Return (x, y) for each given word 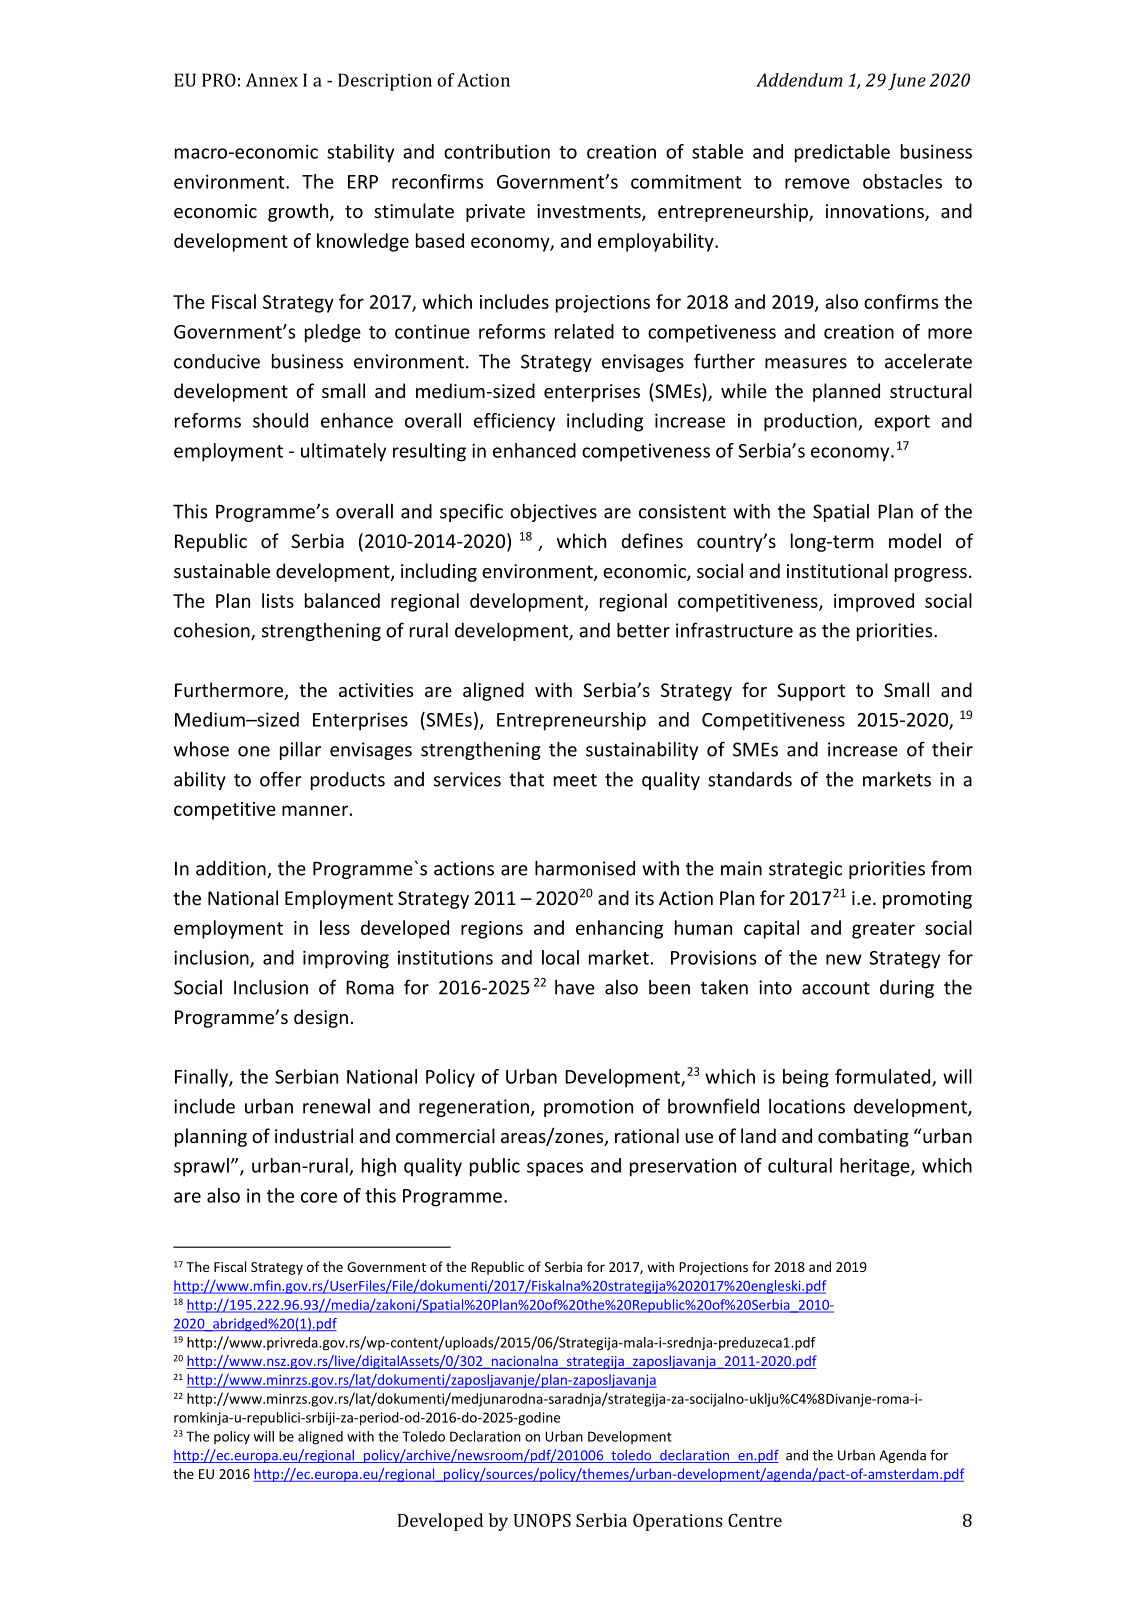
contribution (497, 151)
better (643, 630)
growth (299, 212)
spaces (555, 1169)
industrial (314, 1135)
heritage (876, 1167)
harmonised (585, 868)
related (584, 331)
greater (883, 930)
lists (278, 600)
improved (874, 602)
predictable (842, 153)
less (335, 927)
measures (806, 363)
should (280, 420)
